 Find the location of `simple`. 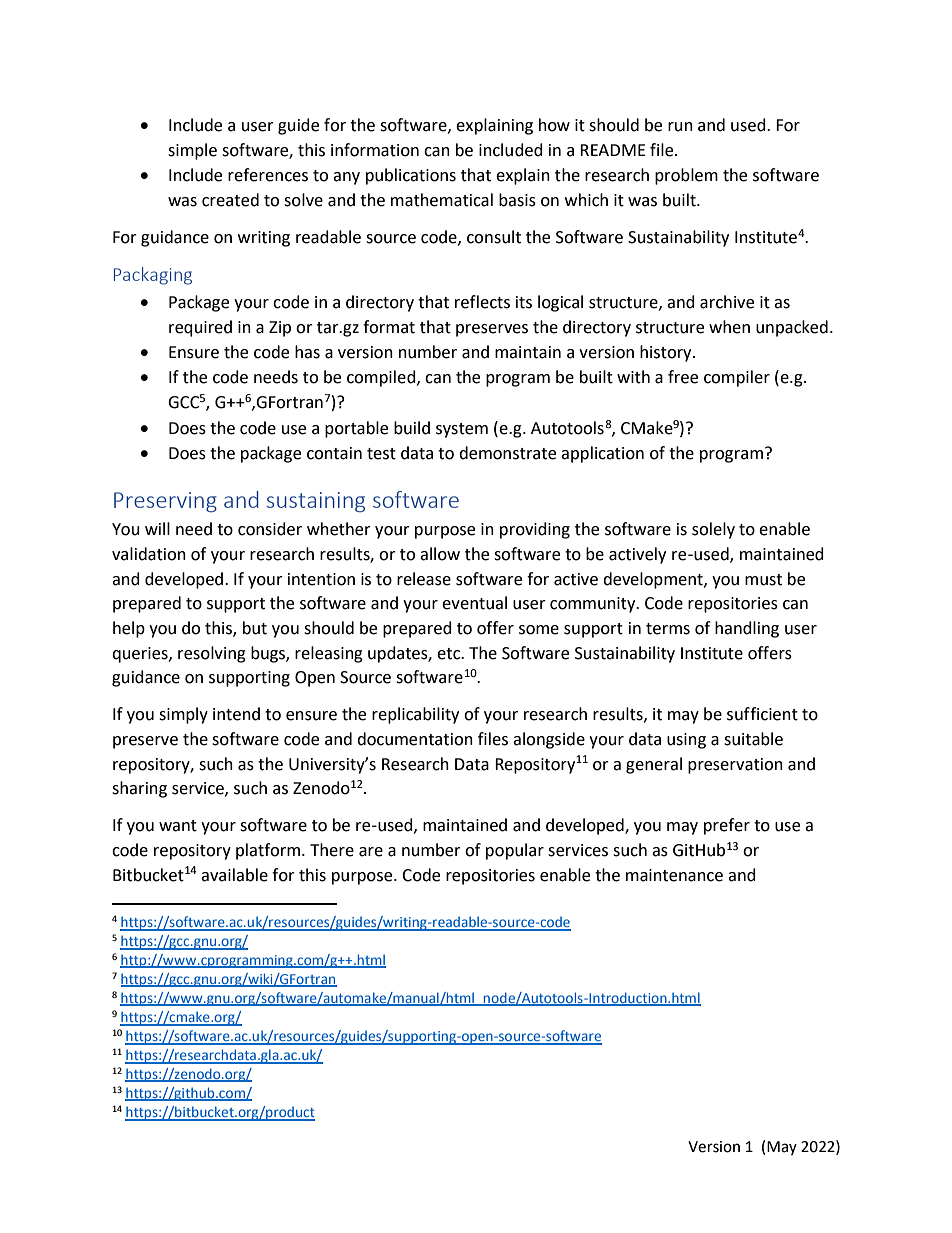

simple is located at coordinates (192, 151).
